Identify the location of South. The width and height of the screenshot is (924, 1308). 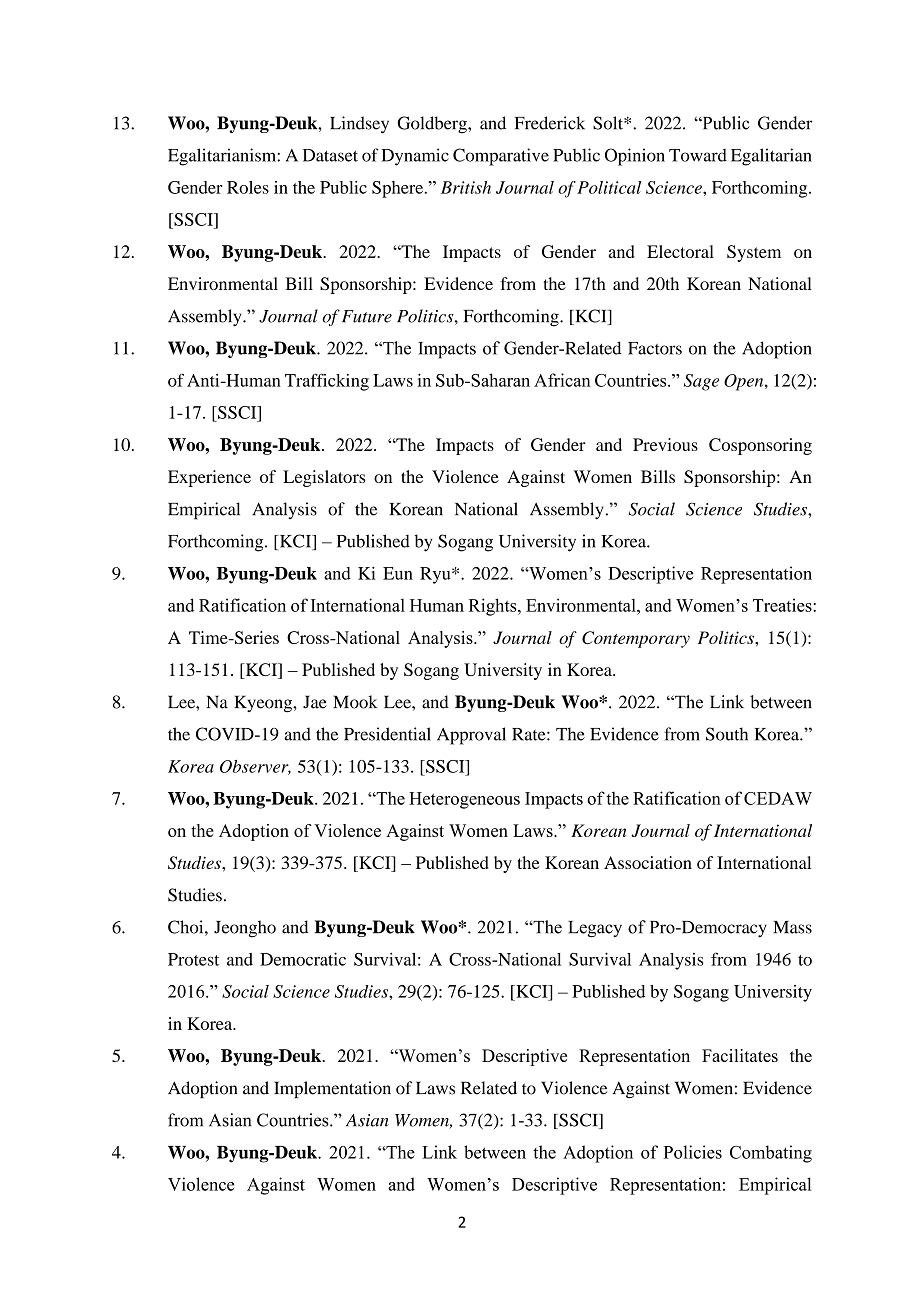
(727, 734).
